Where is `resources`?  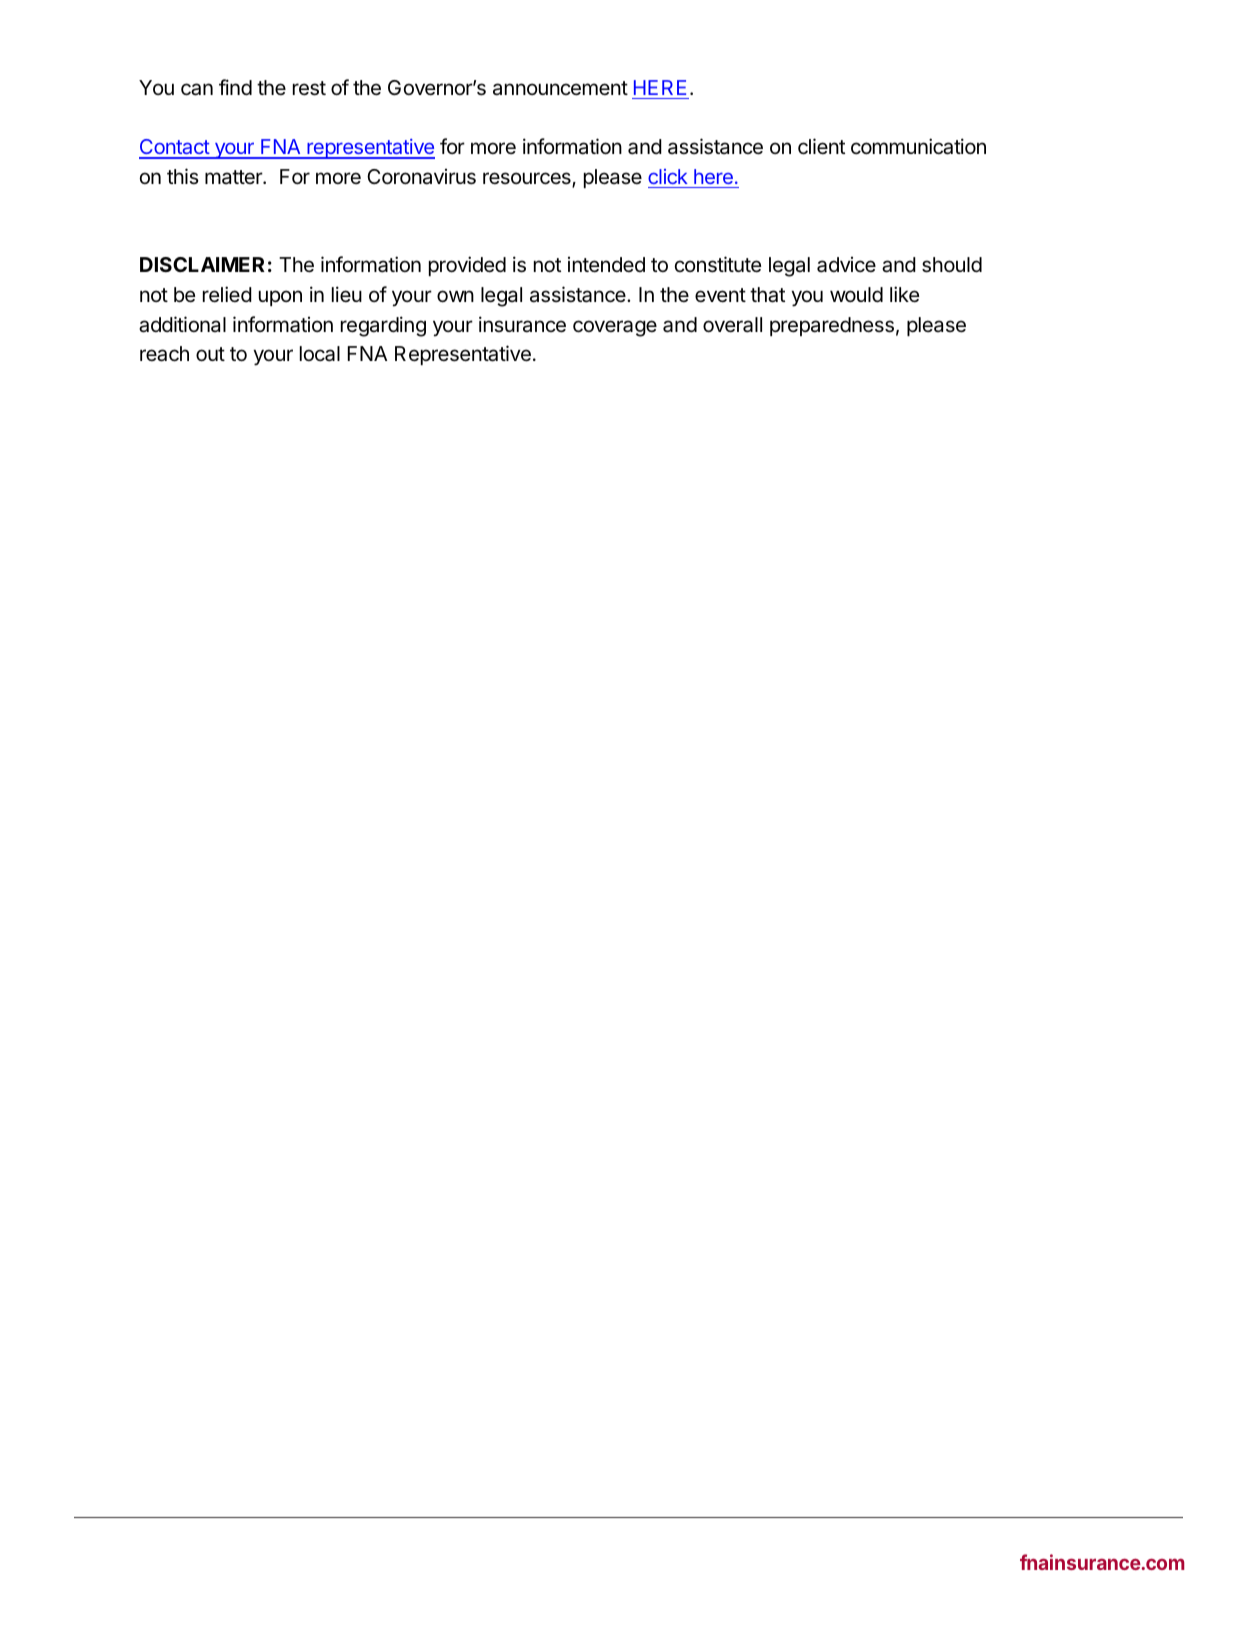
resources is located at coordinates (528, 179).
